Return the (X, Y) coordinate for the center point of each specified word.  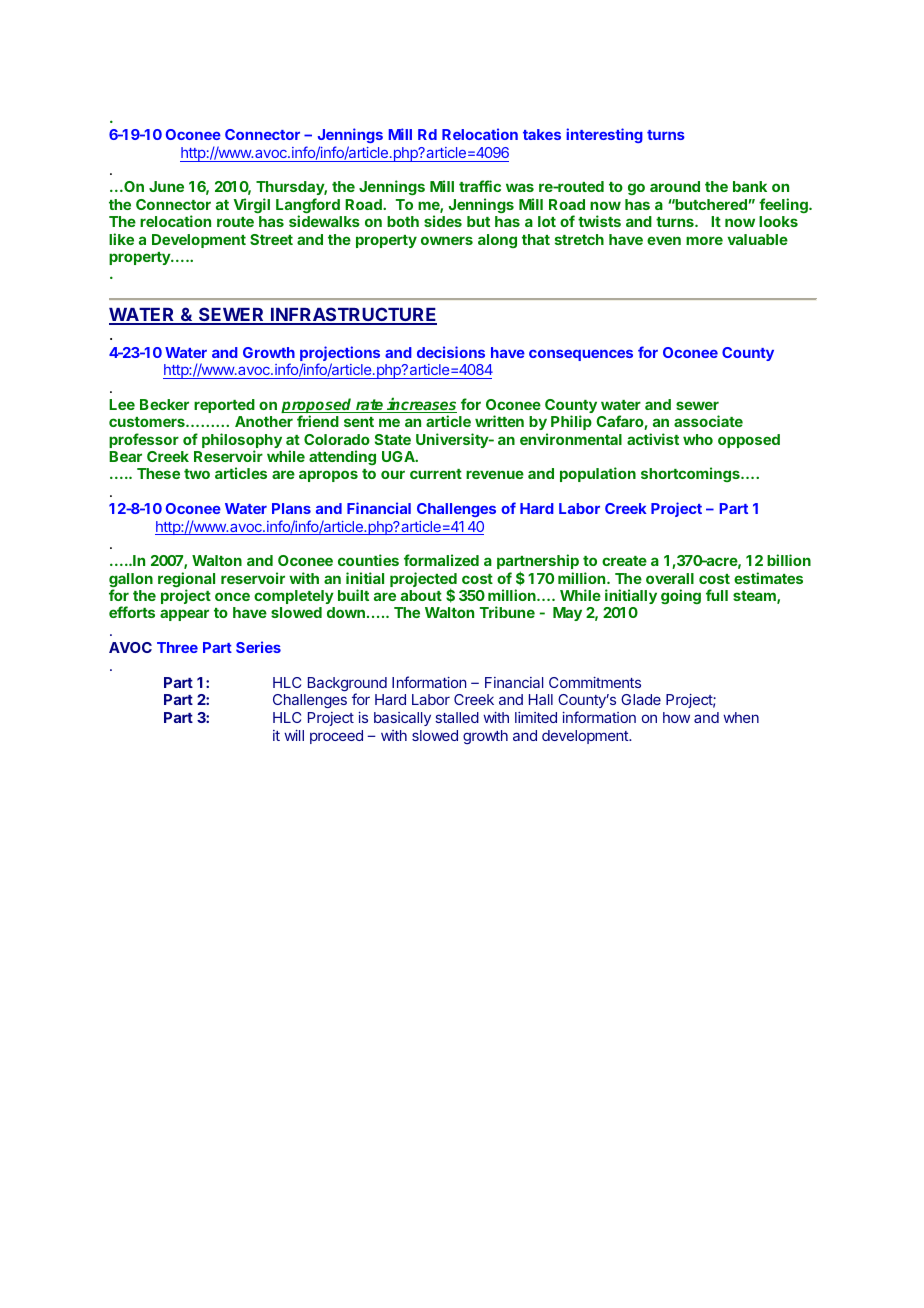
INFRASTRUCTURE (353, 315)
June (166, 186)
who (698, 439)
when (741, 717)
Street (271, 239)
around (675, 186)
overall (670, 578)
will (294, 735)
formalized (441, 560)
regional (186, 581)
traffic (480, 186)
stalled (457, 717)
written (499, 421)
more (704, 240)
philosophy (242, 442)
